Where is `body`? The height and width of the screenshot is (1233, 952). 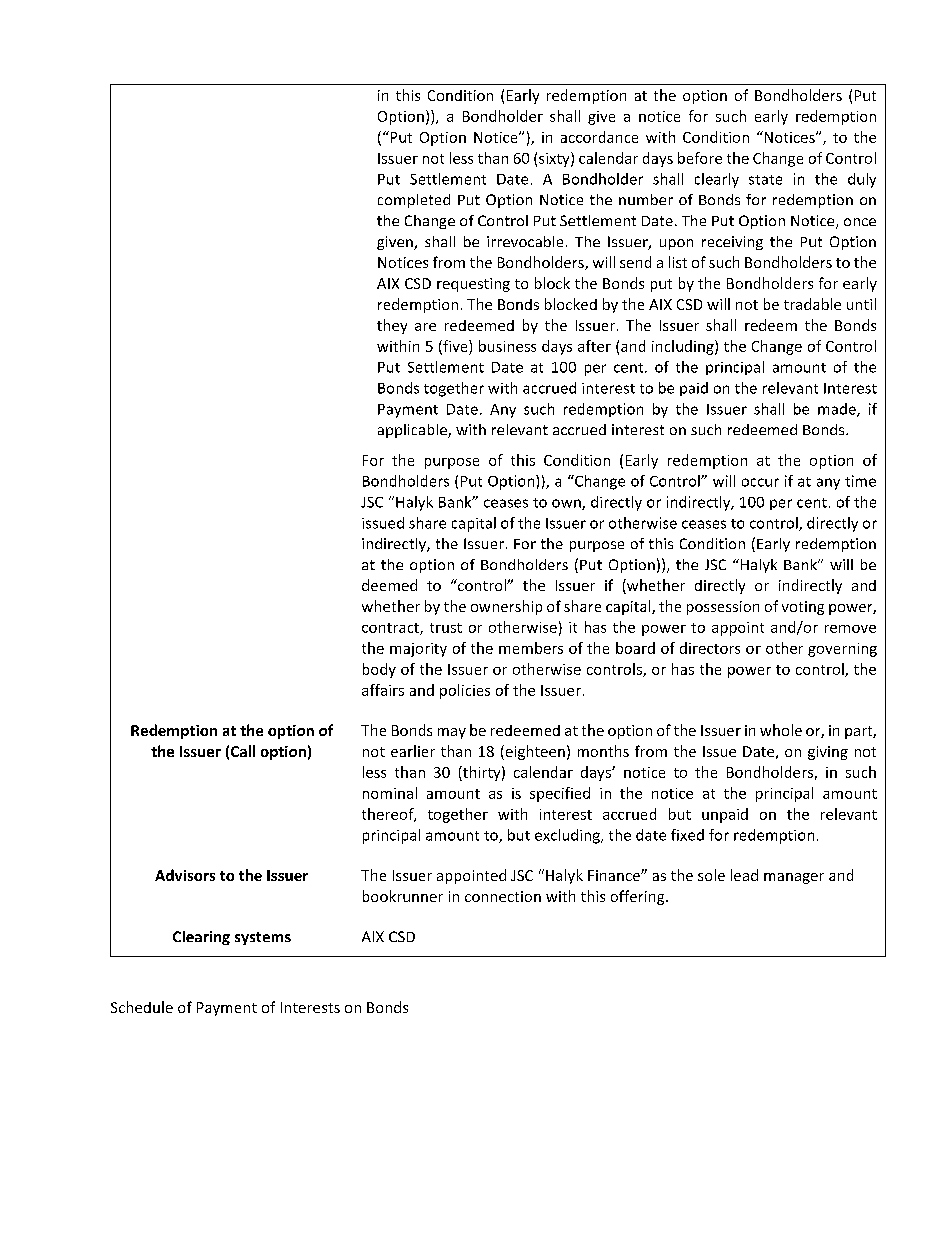 body is located at coordinates (379, 670).
